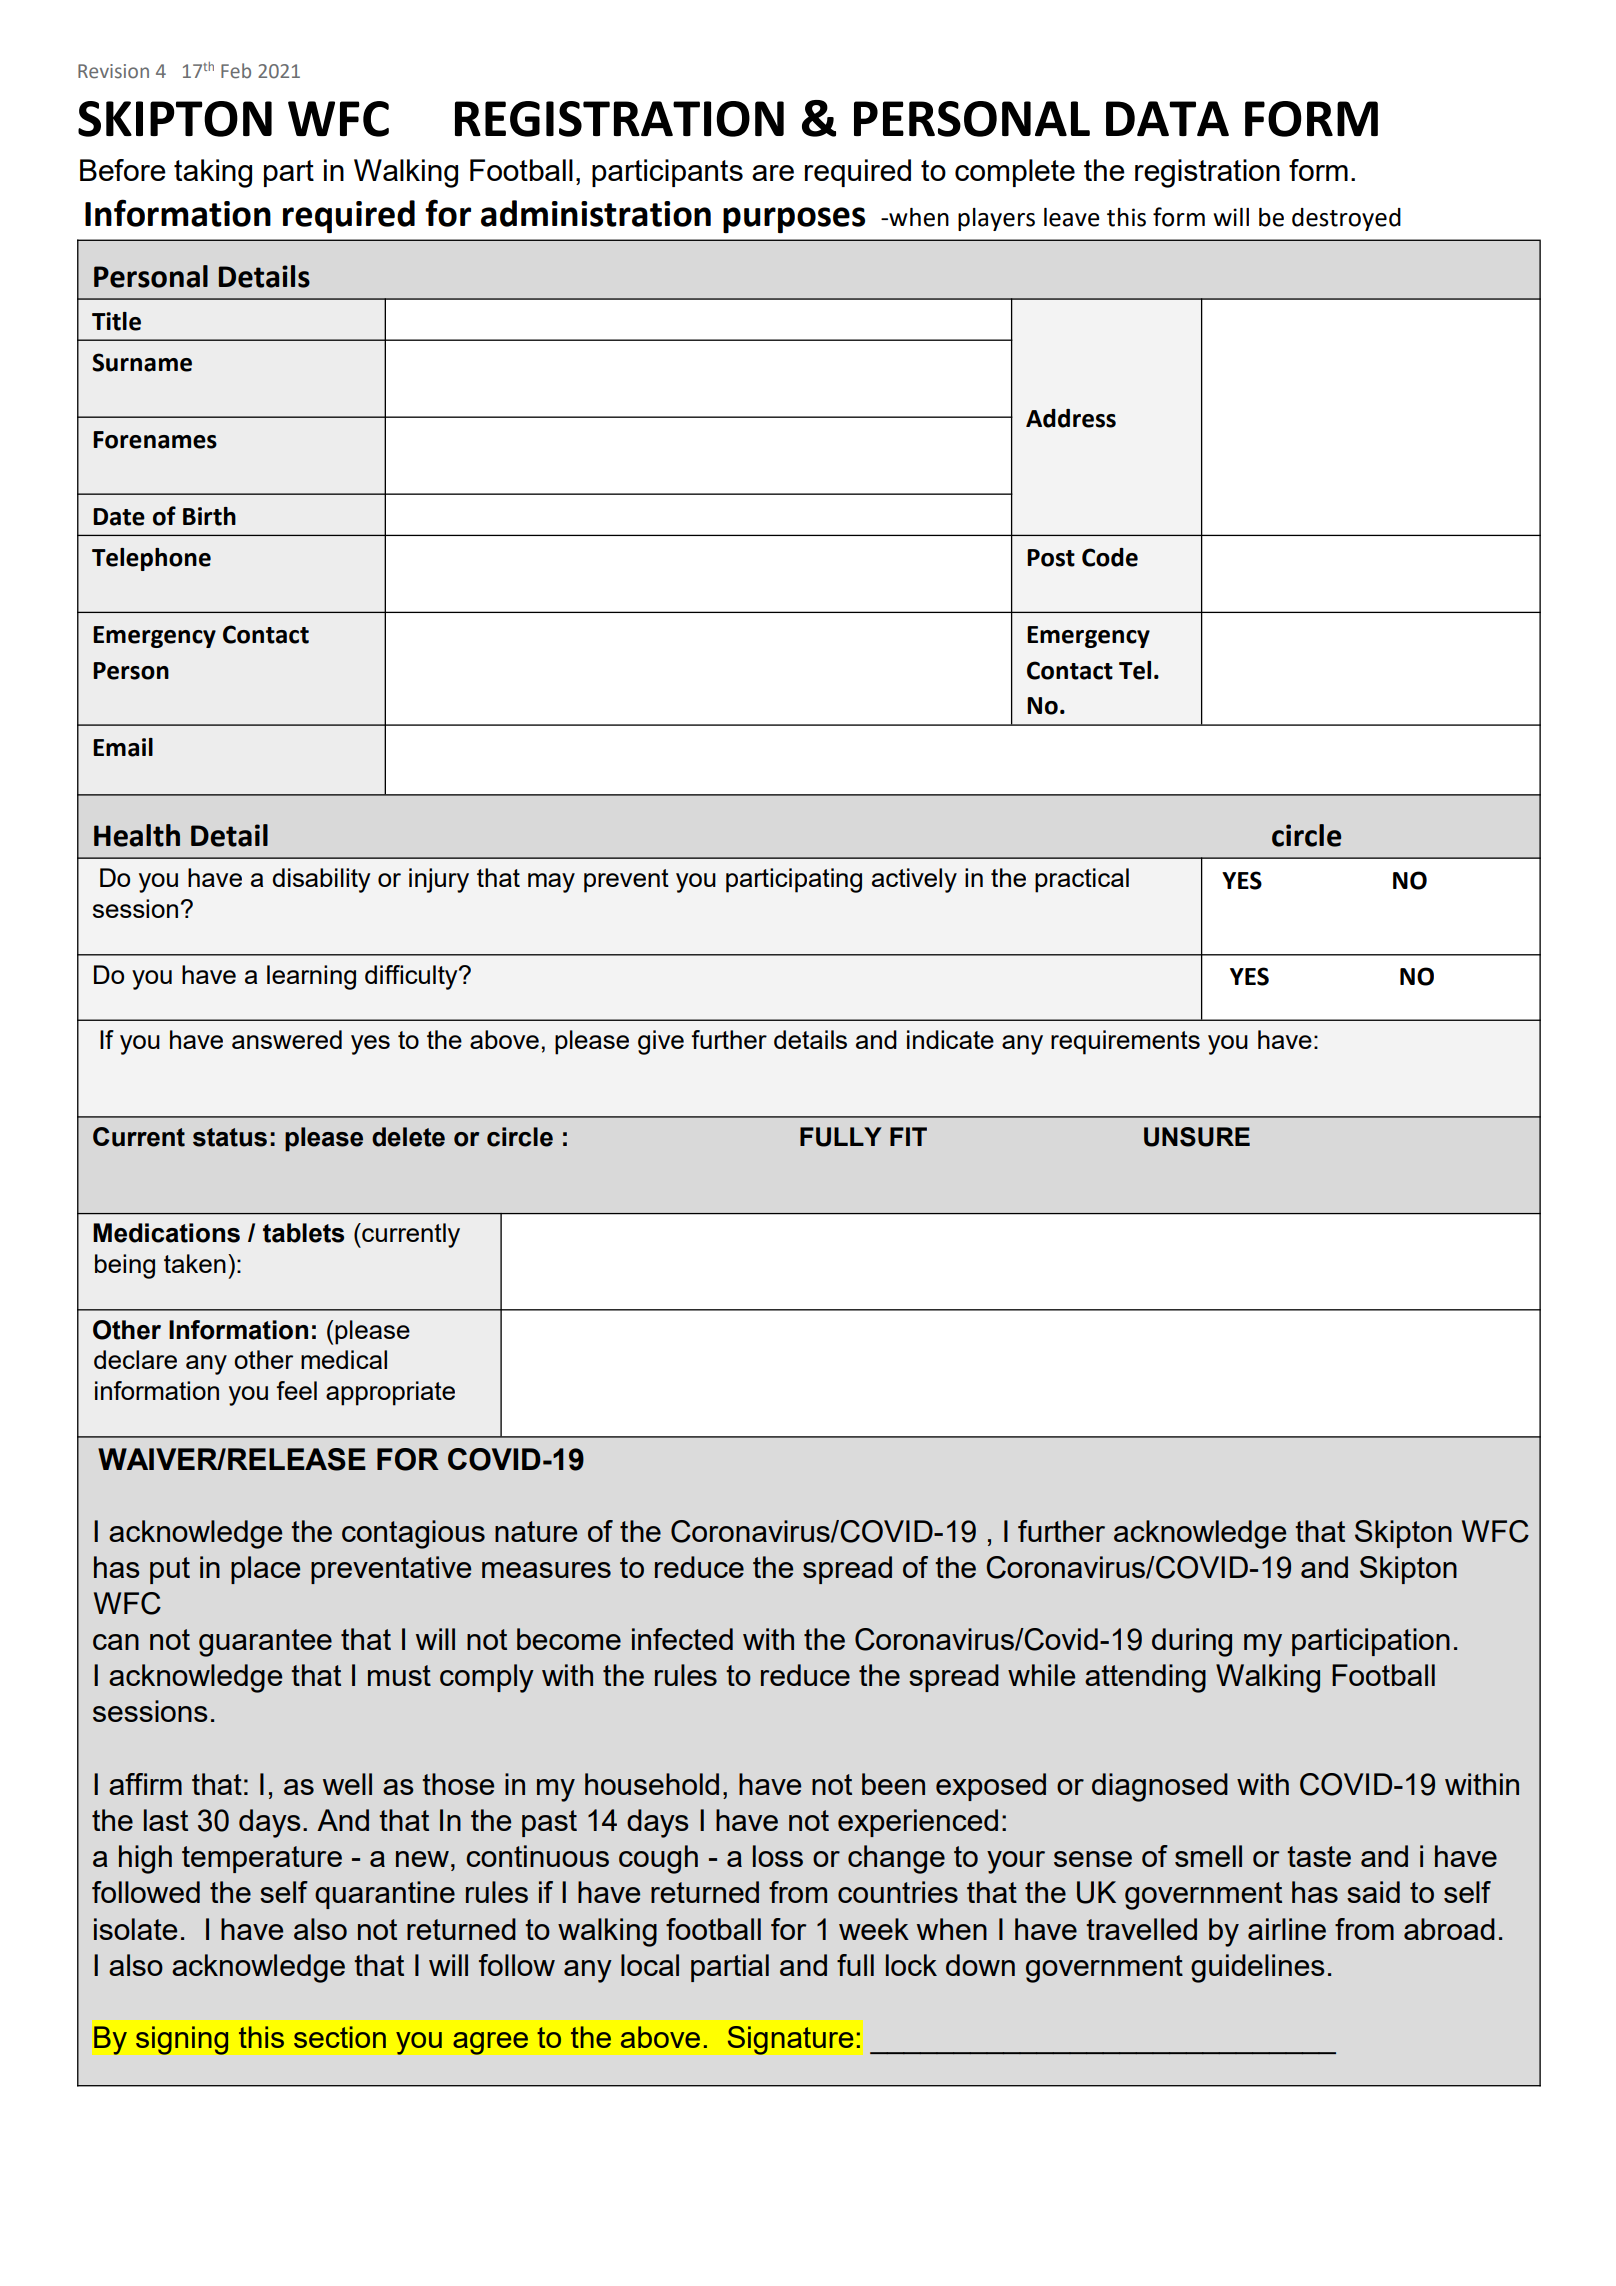  Describe the element at coordinates (1192, 1642) in the document. I see `during` at that location.
